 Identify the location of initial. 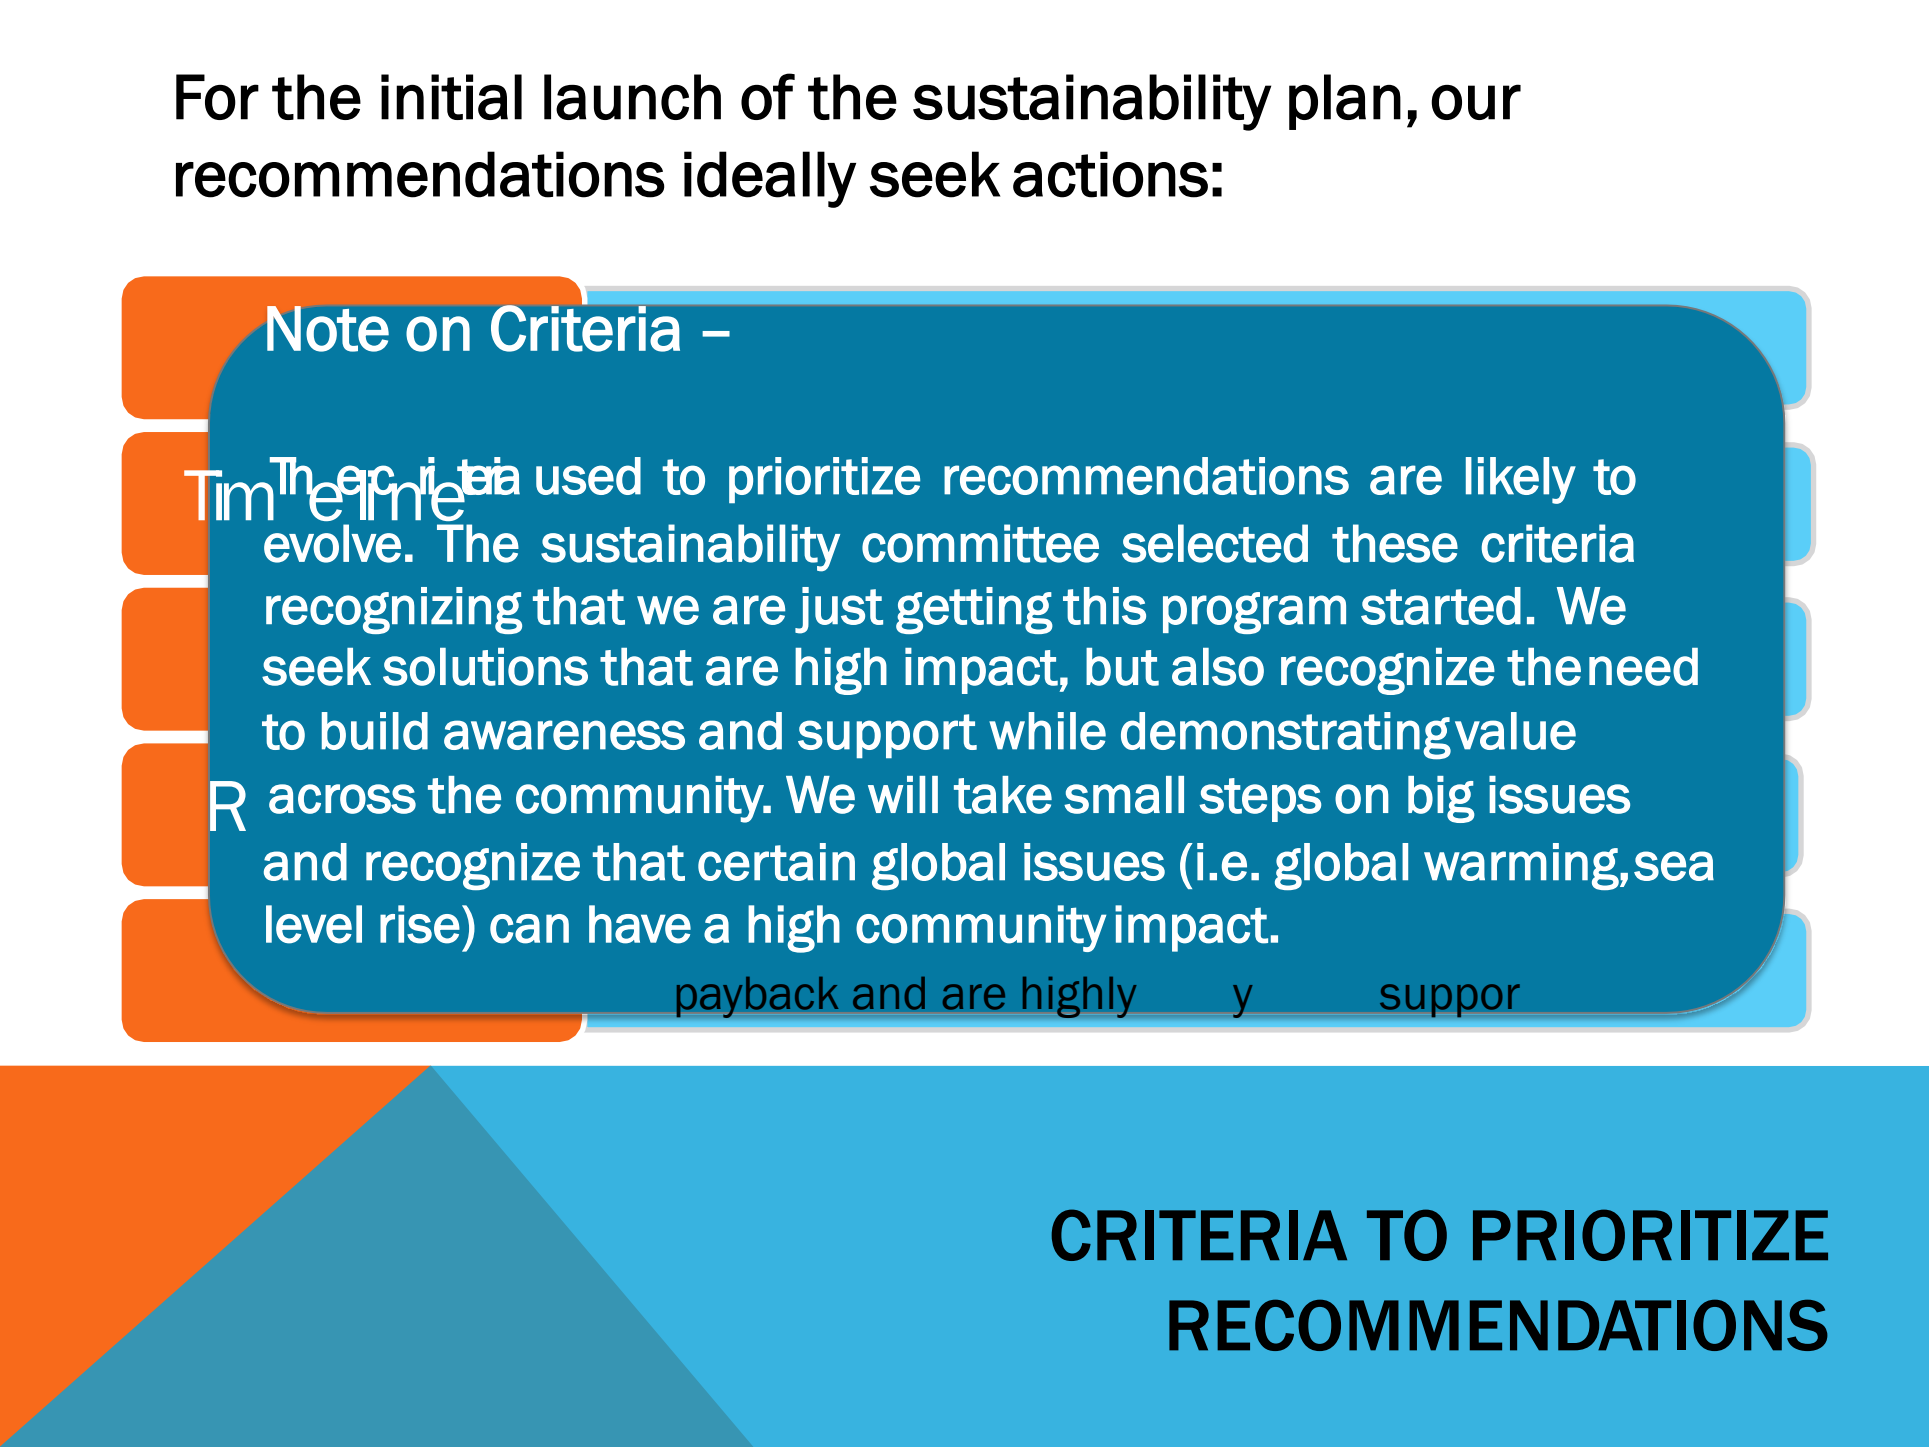
(451, 97).
